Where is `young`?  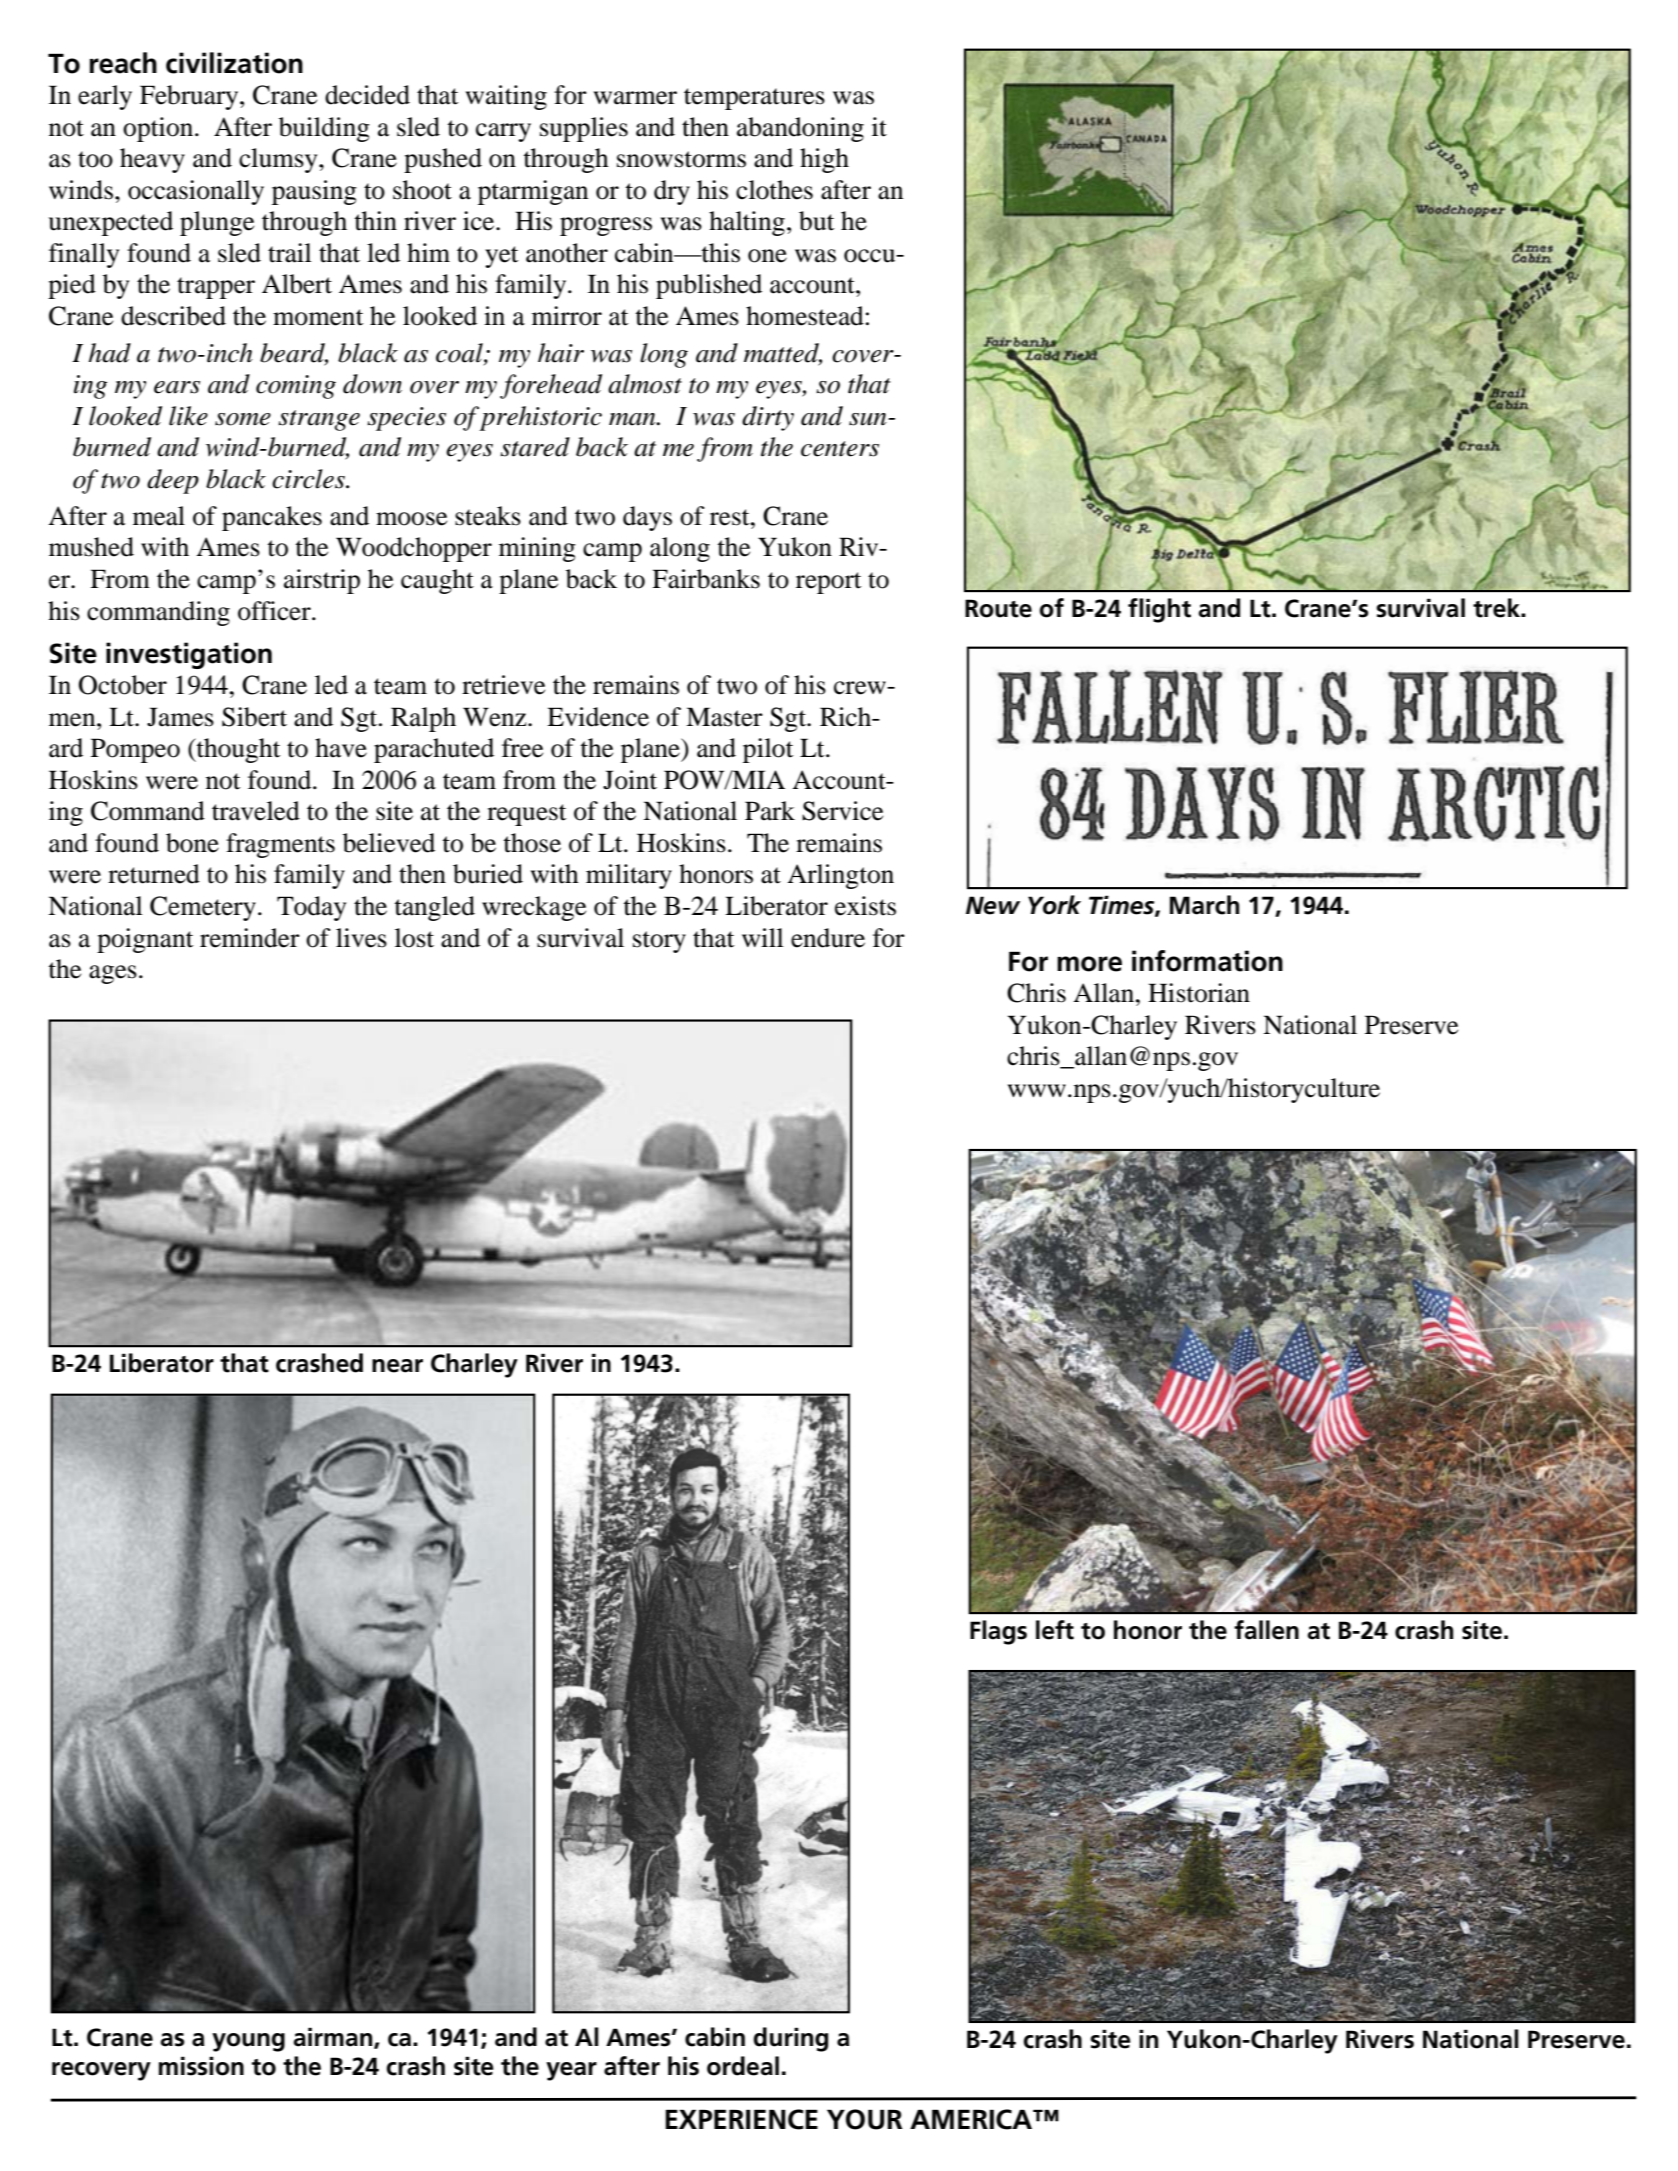 young is located at coordinates (248, 2042).
